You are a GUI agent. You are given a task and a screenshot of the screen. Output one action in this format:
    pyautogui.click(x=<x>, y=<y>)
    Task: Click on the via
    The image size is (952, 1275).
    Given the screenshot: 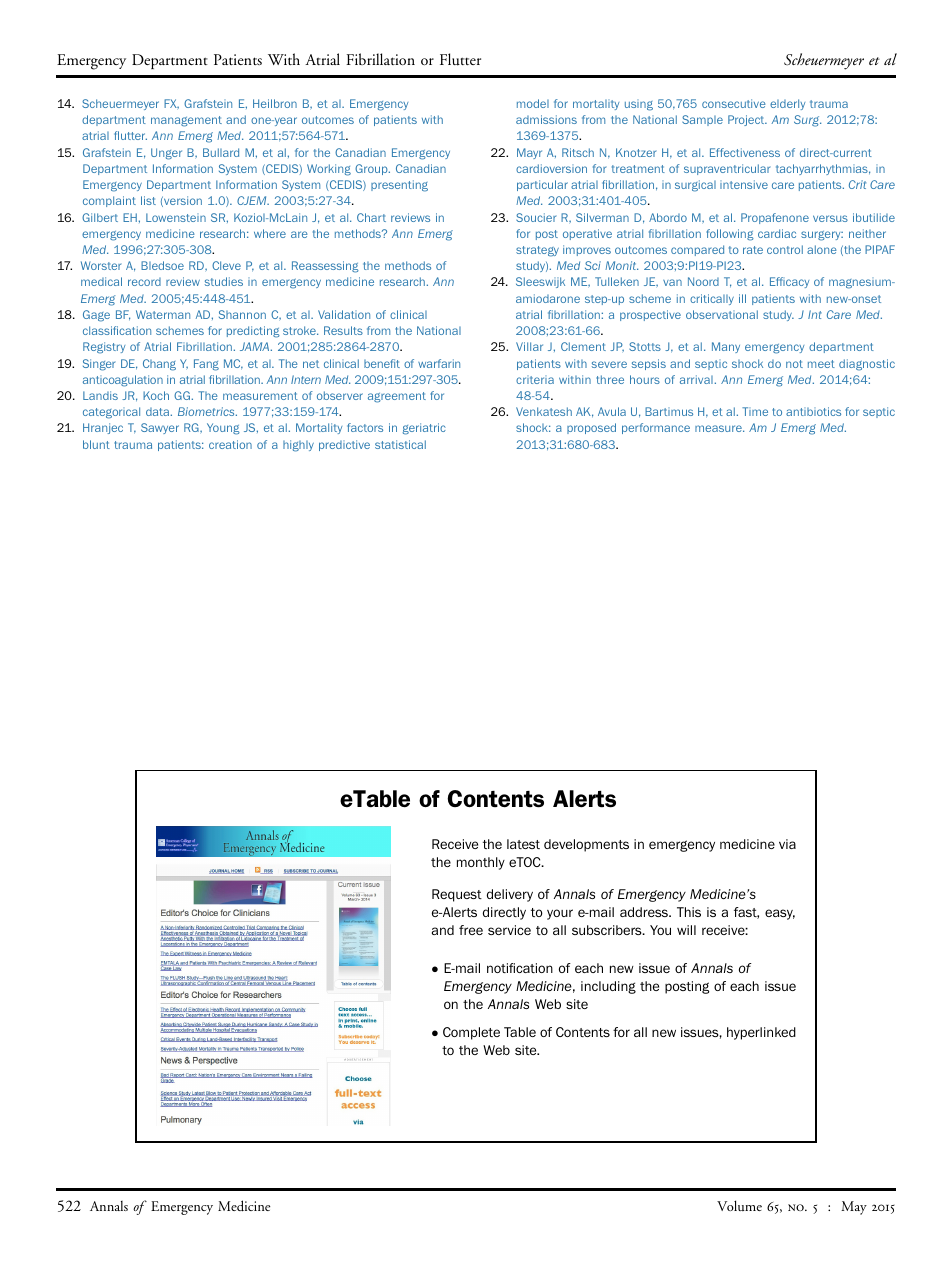 What is the action you would take?
    pyautogui.click(x=787, y=844)
